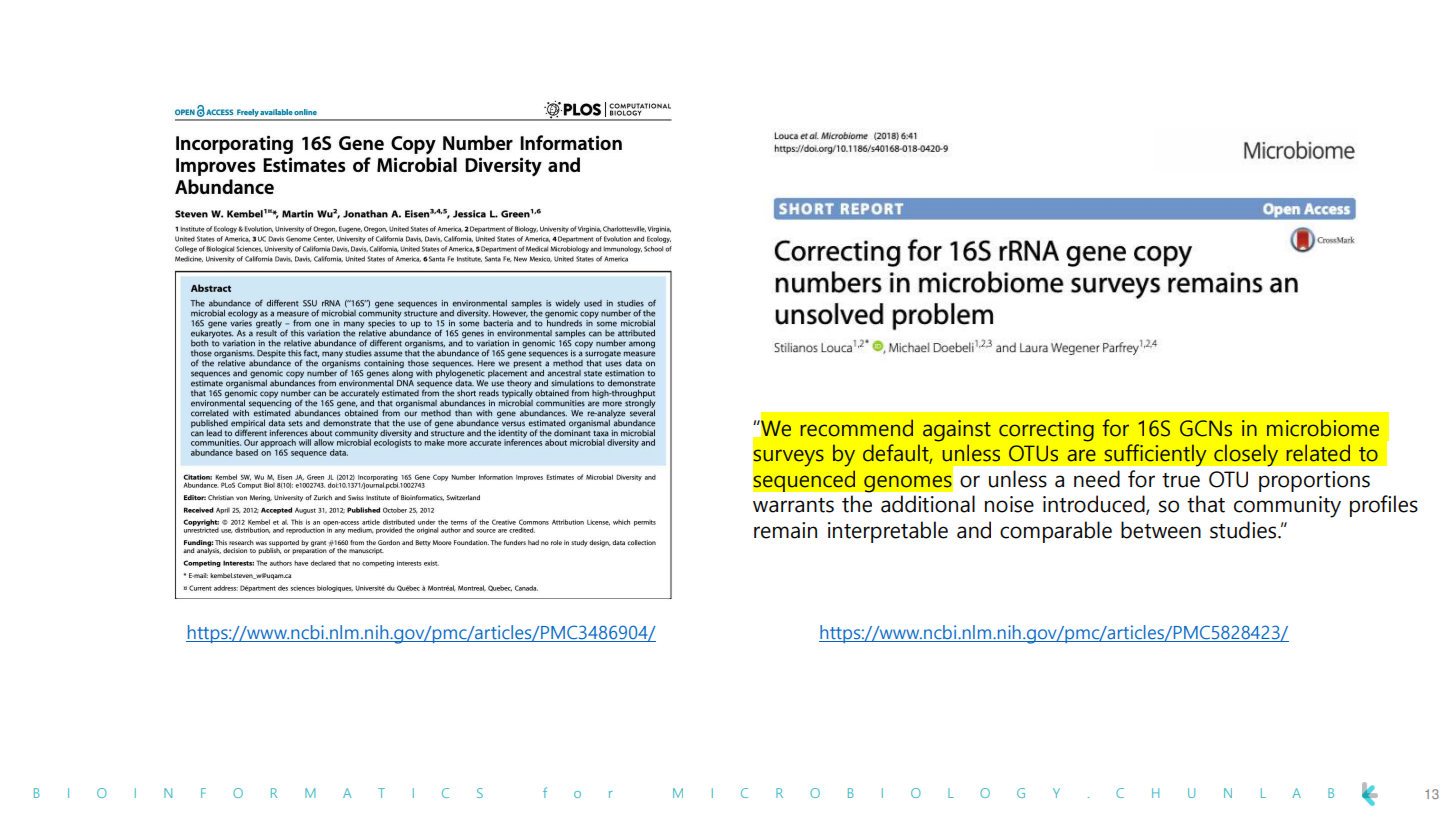  What do you see at coordinates (1323, 428) in the screenshot?
I see `microbiome` at bounding box center [1323, 428].
